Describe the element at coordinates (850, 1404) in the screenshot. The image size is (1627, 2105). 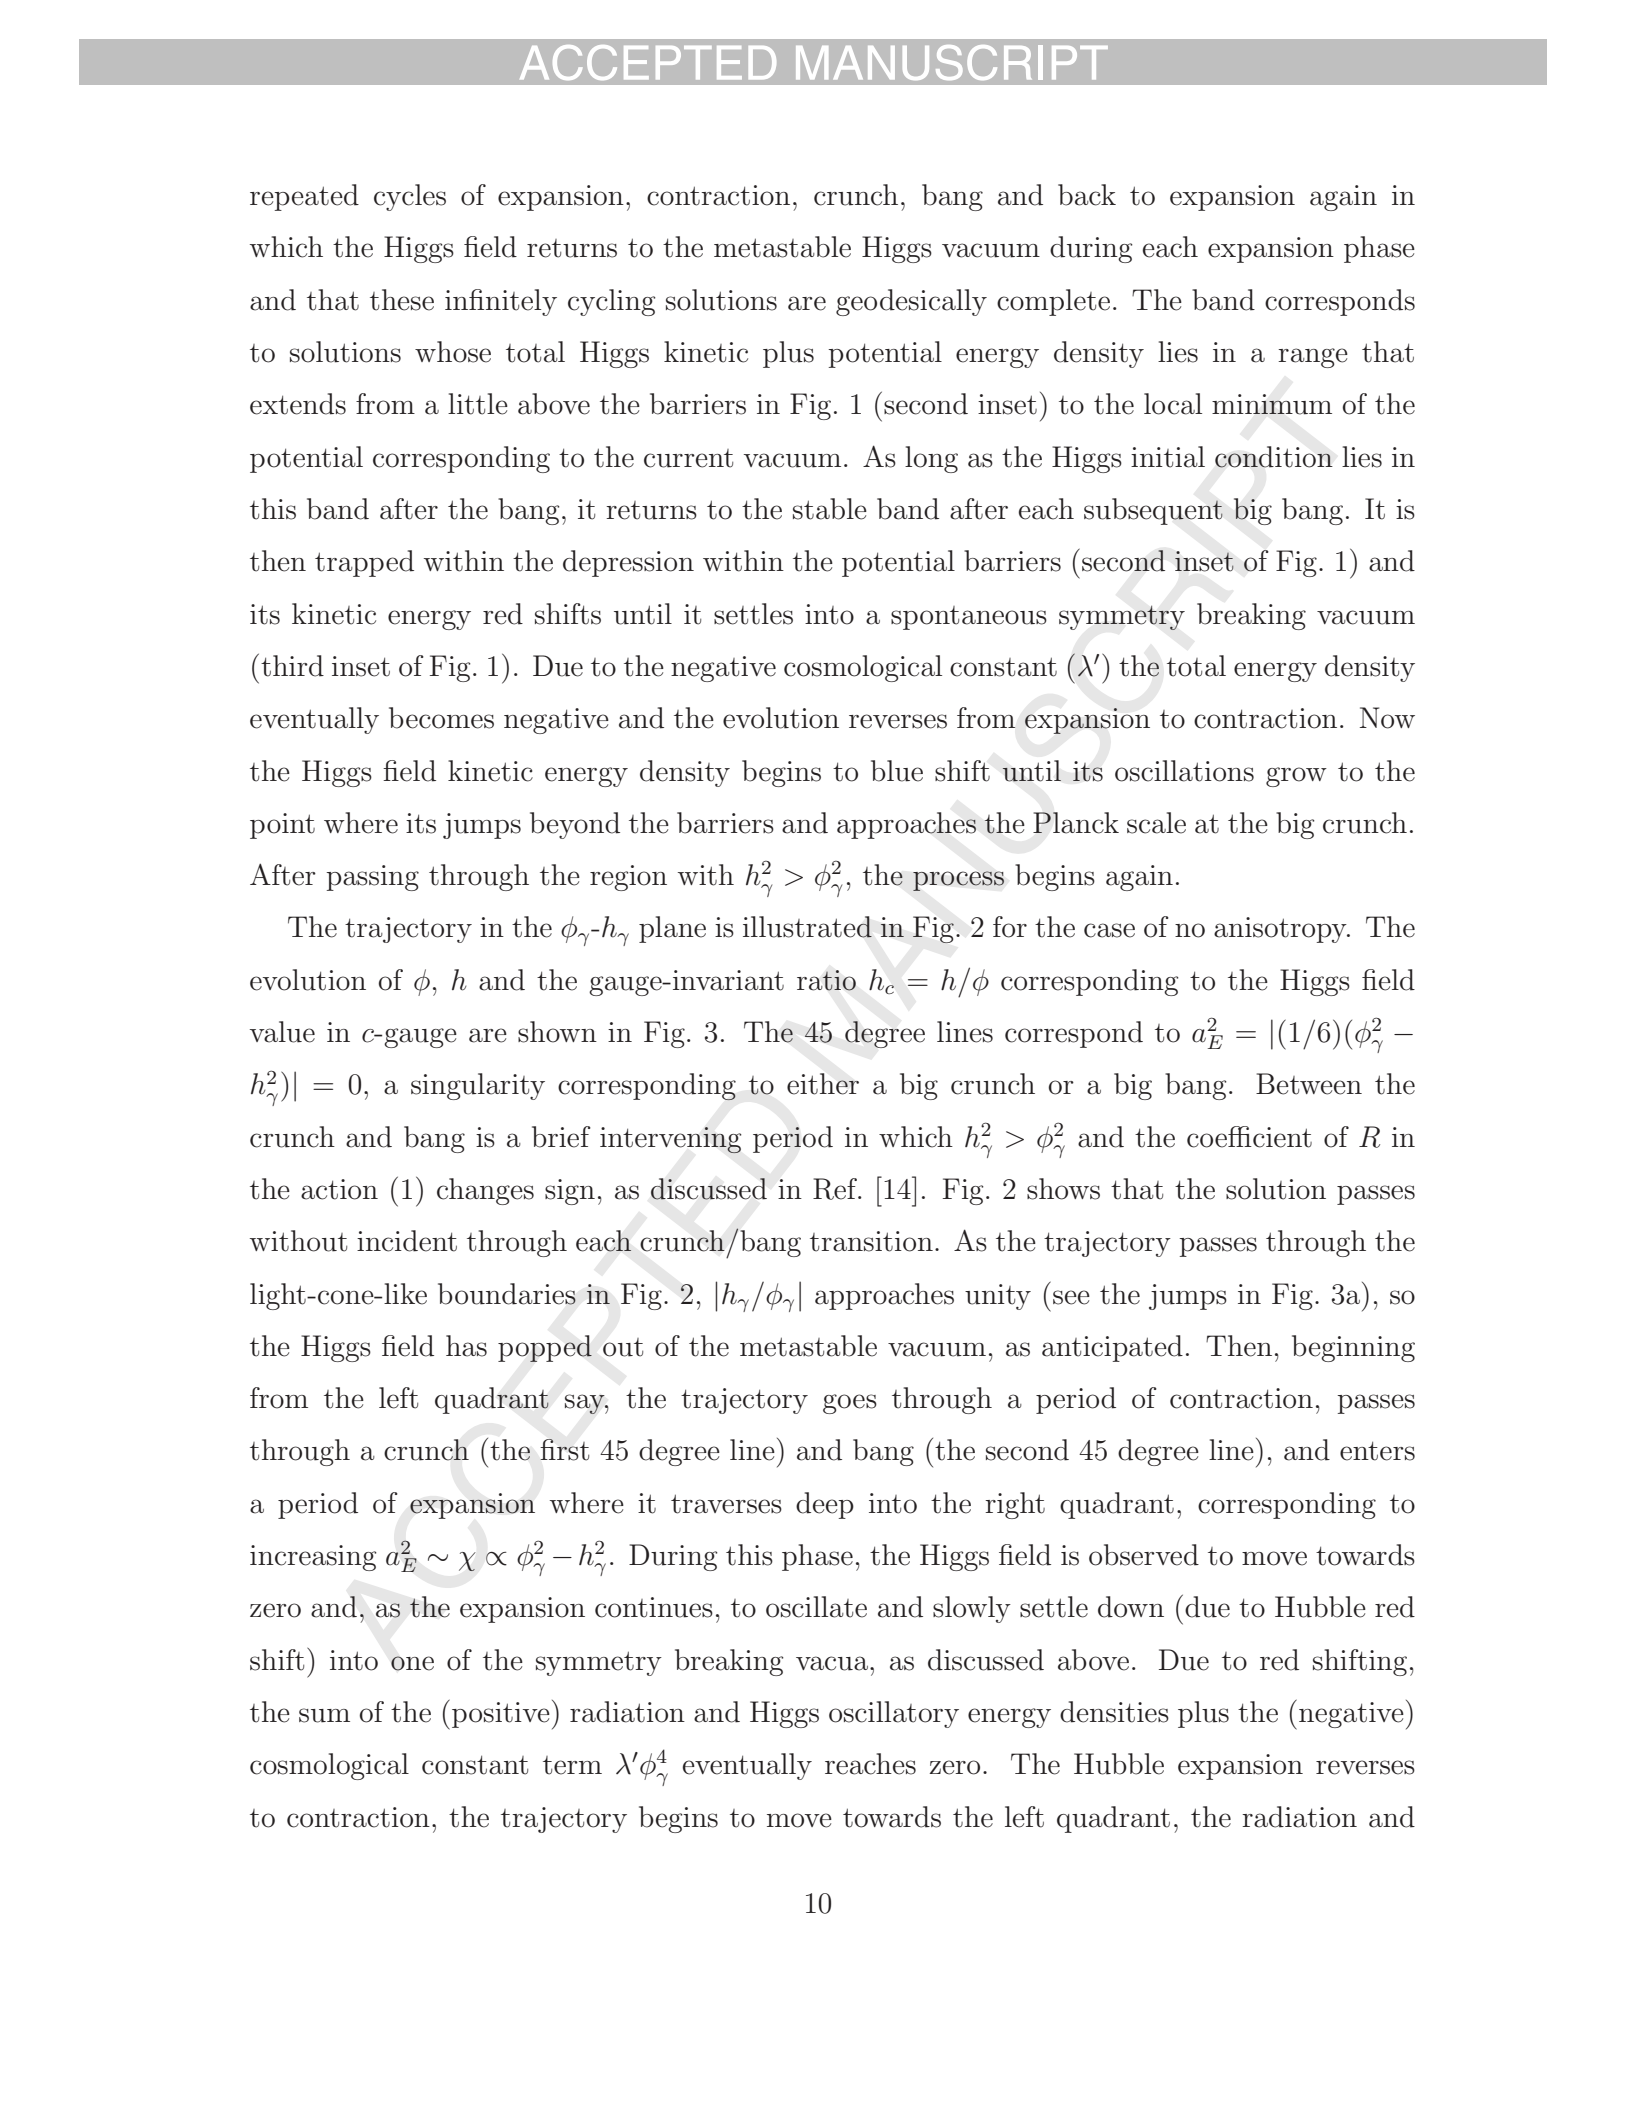
I see `goes` at that location.
